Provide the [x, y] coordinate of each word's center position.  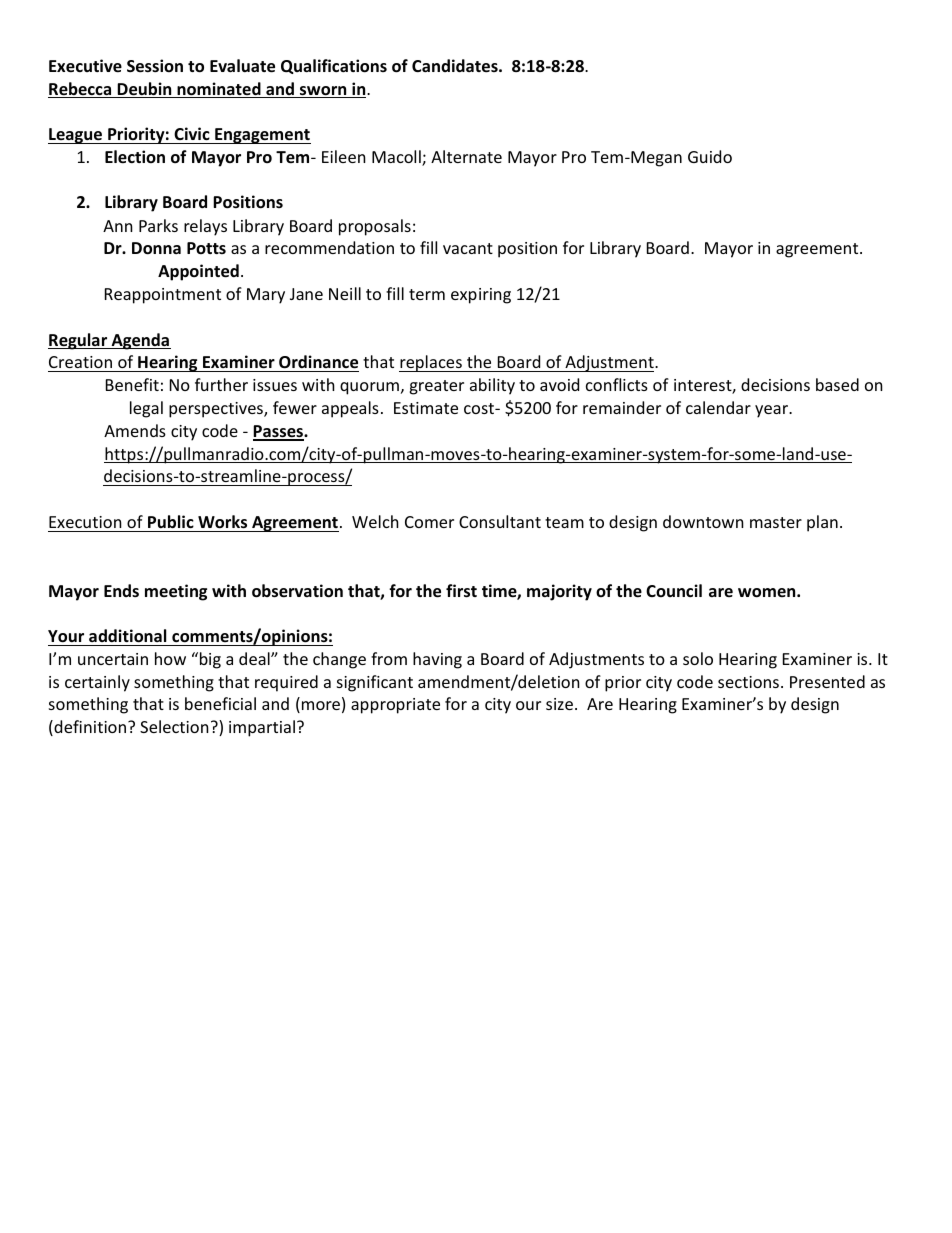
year [773, 411]
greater [436, 387]
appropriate [395, 706]
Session [155, 66]
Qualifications [334, 66]
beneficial [220, 703]
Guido [710, 156]
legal [146, 409]
